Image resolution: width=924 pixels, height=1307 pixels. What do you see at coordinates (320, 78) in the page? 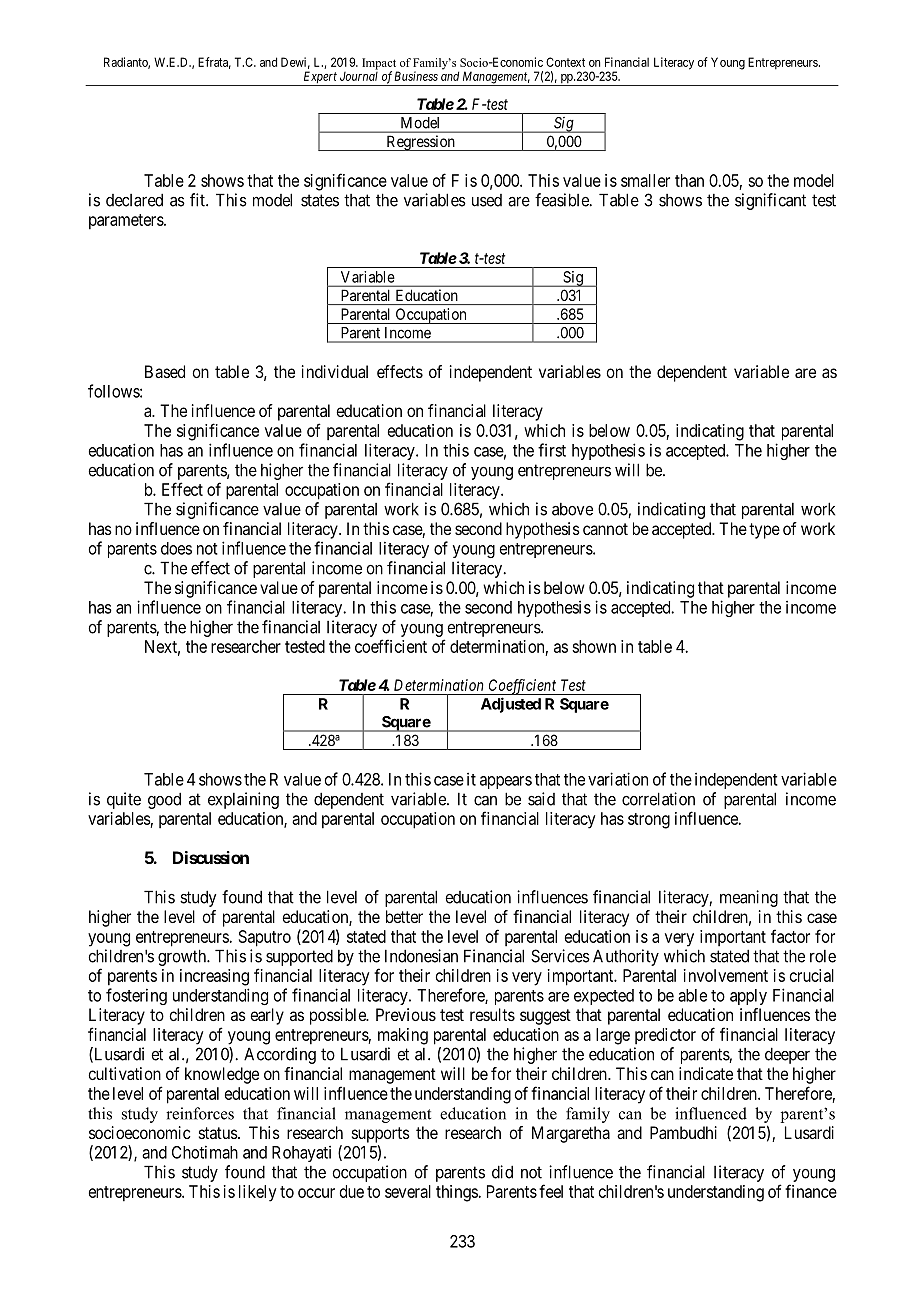
I see `Expert` at bounding box center [320, 78].
